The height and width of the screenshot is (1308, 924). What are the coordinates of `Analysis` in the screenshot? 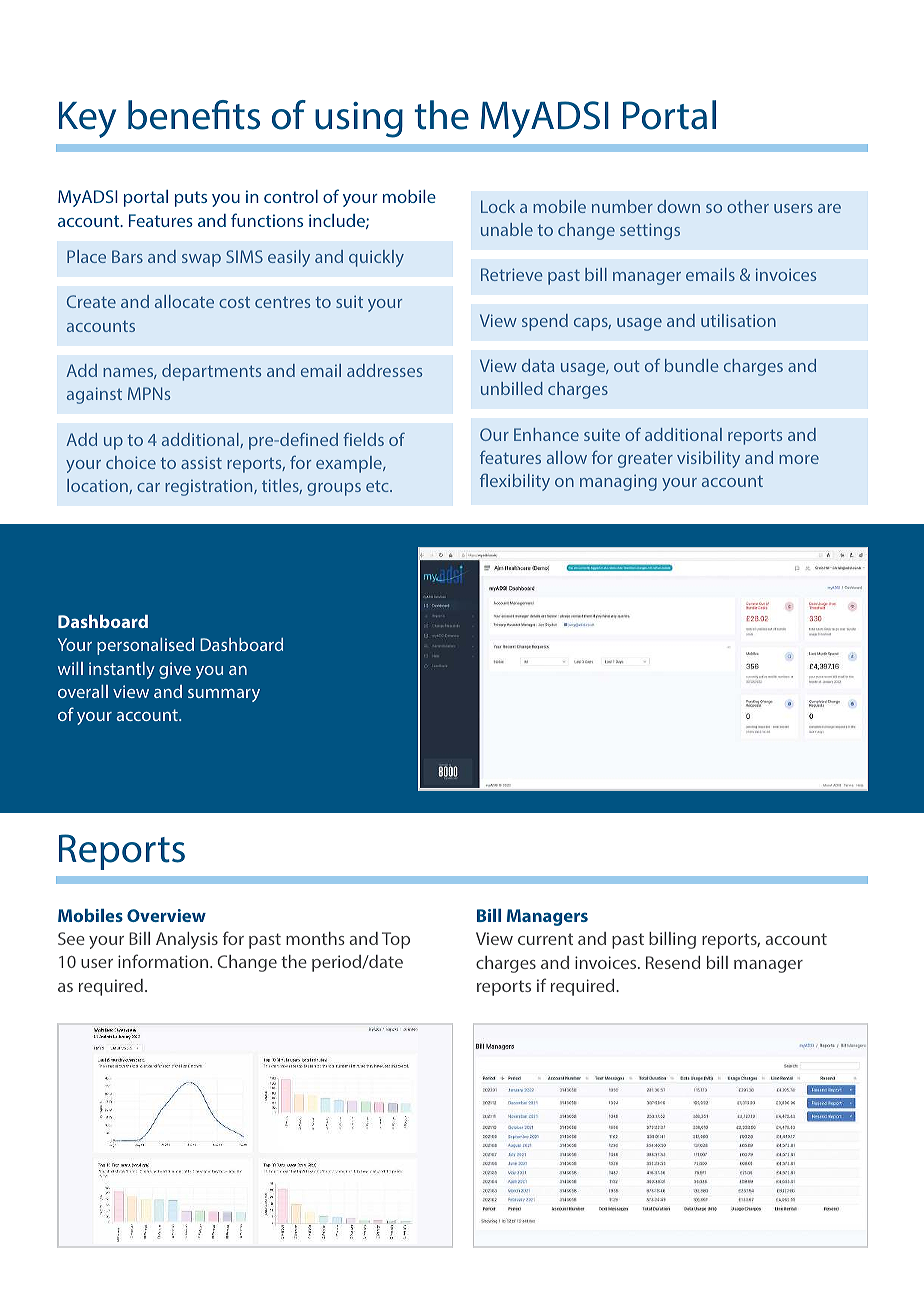 It's located at (187, 940).
